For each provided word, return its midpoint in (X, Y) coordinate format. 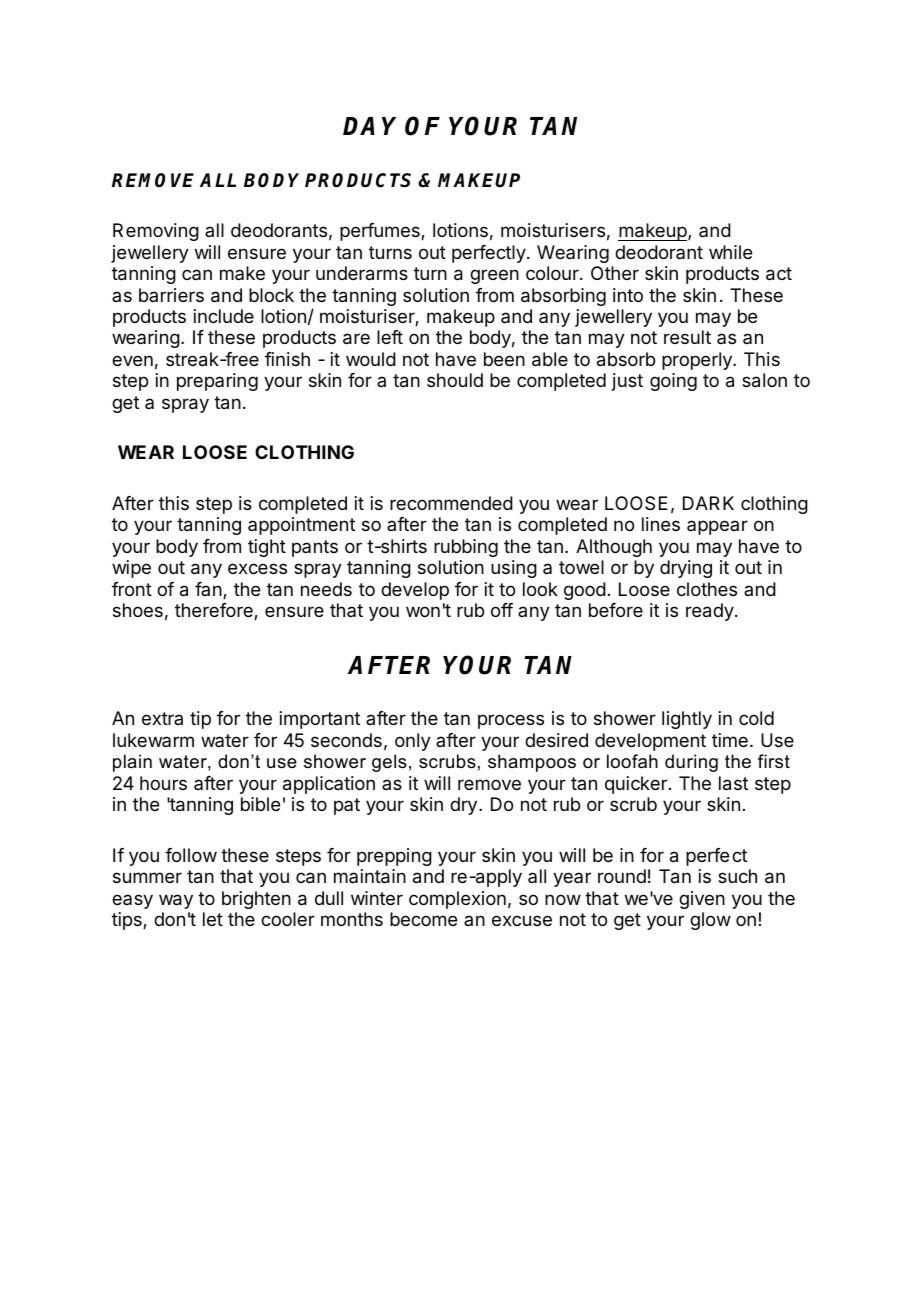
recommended (451, 503)
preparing (217, 382)
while (730, 252)
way (176, 901)
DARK (708, 503)
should (455, 380)
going (673, 382)
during (691, 763)
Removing (156, 232)
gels (389, 763)
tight (267, 548)
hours (163, 783)
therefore (215, 611)
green (494, 276)
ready (710, 612)
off (502, 610)
